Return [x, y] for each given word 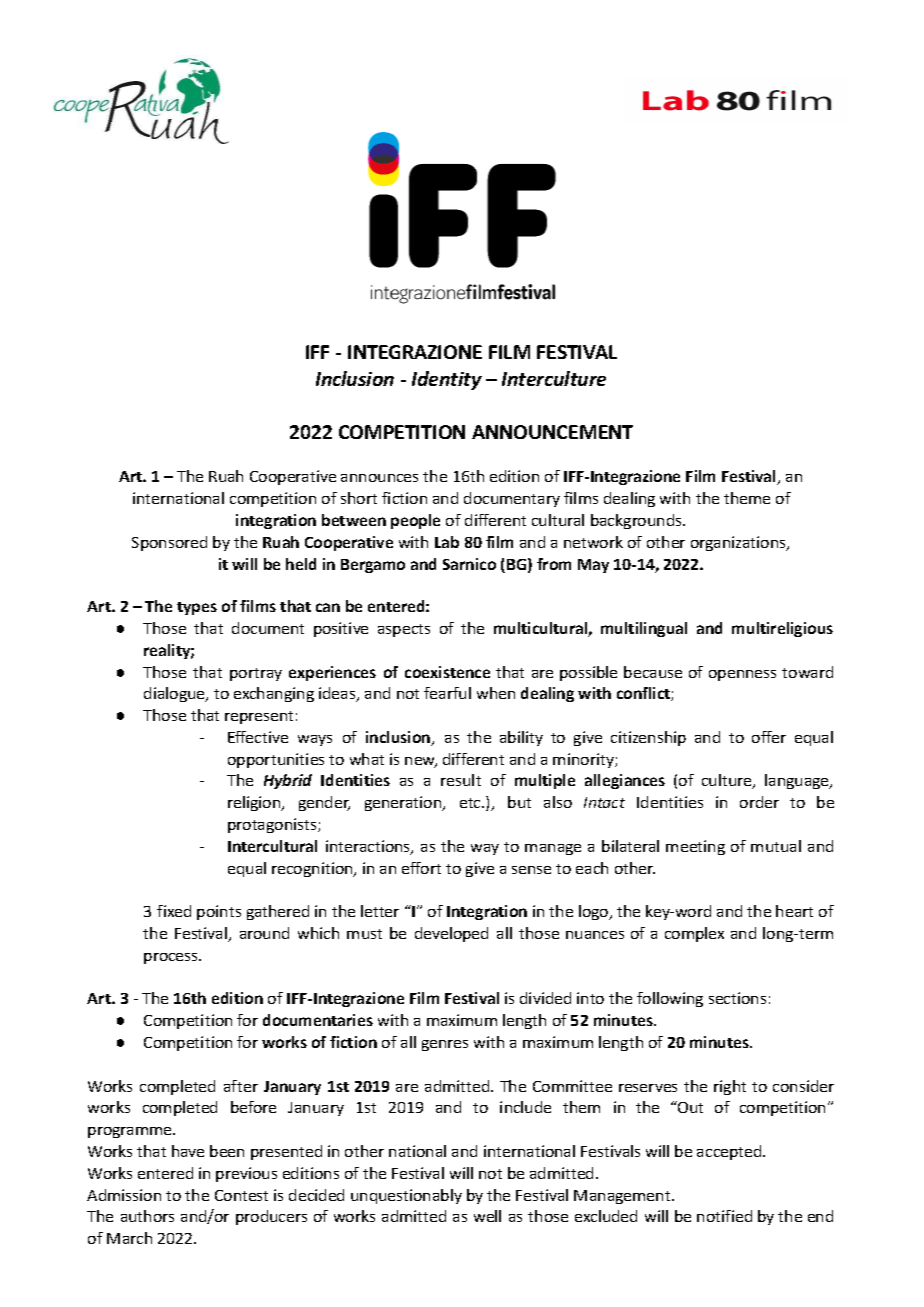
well [487, 1216]
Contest [241, 1195]
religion [255, 803]
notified [724, 1216]
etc [471, 803]
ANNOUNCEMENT [552, 432]
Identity [447, 380]
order [759, 802]
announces [379, 478]
